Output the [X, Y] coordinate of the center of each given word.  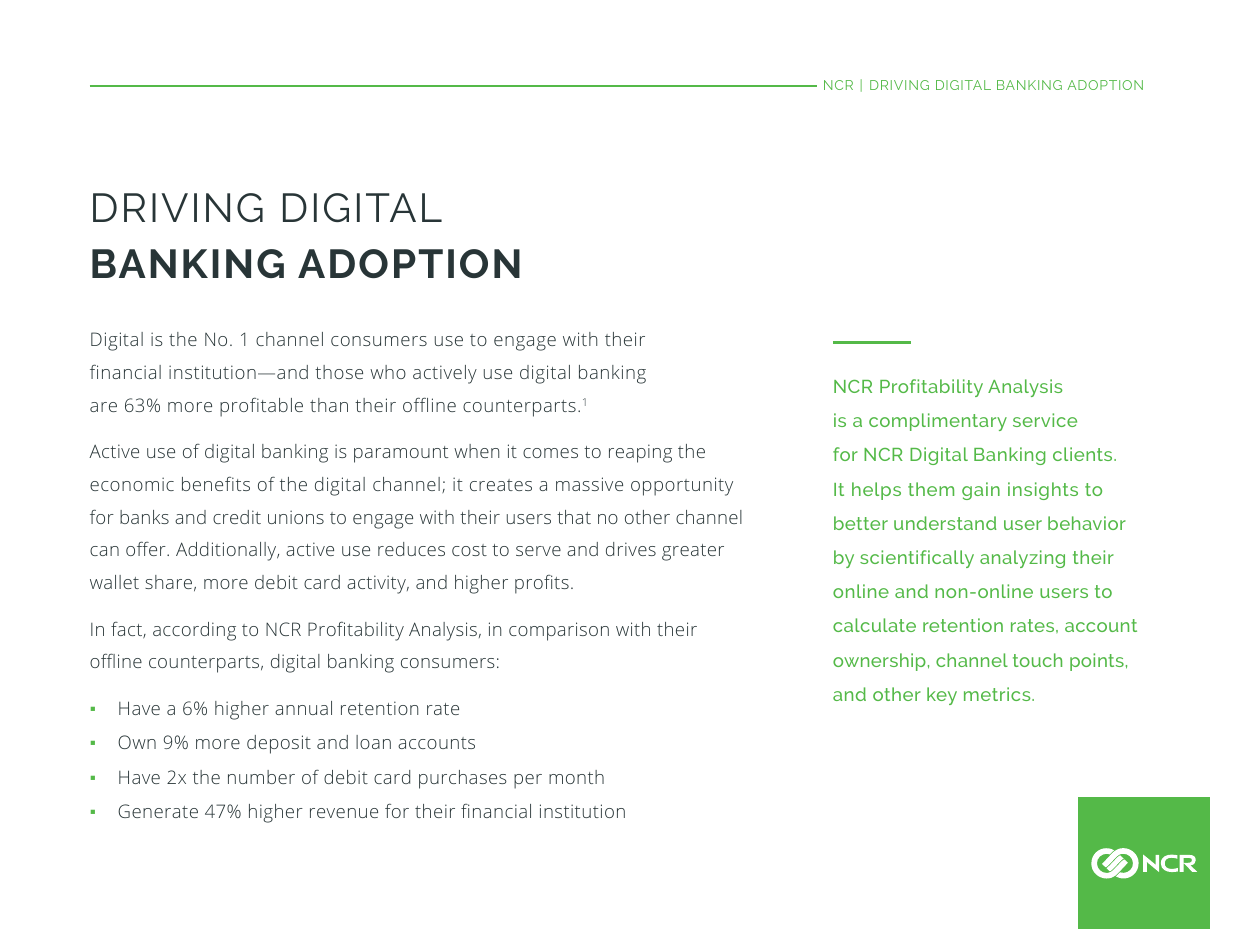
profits [542, 584]
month [576, 777]
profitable [261, 407]
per [528, 781]
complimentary [938, 422]
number [261, 777]
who [388, 372]
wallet [114, 582]
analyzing [1022, 559]
